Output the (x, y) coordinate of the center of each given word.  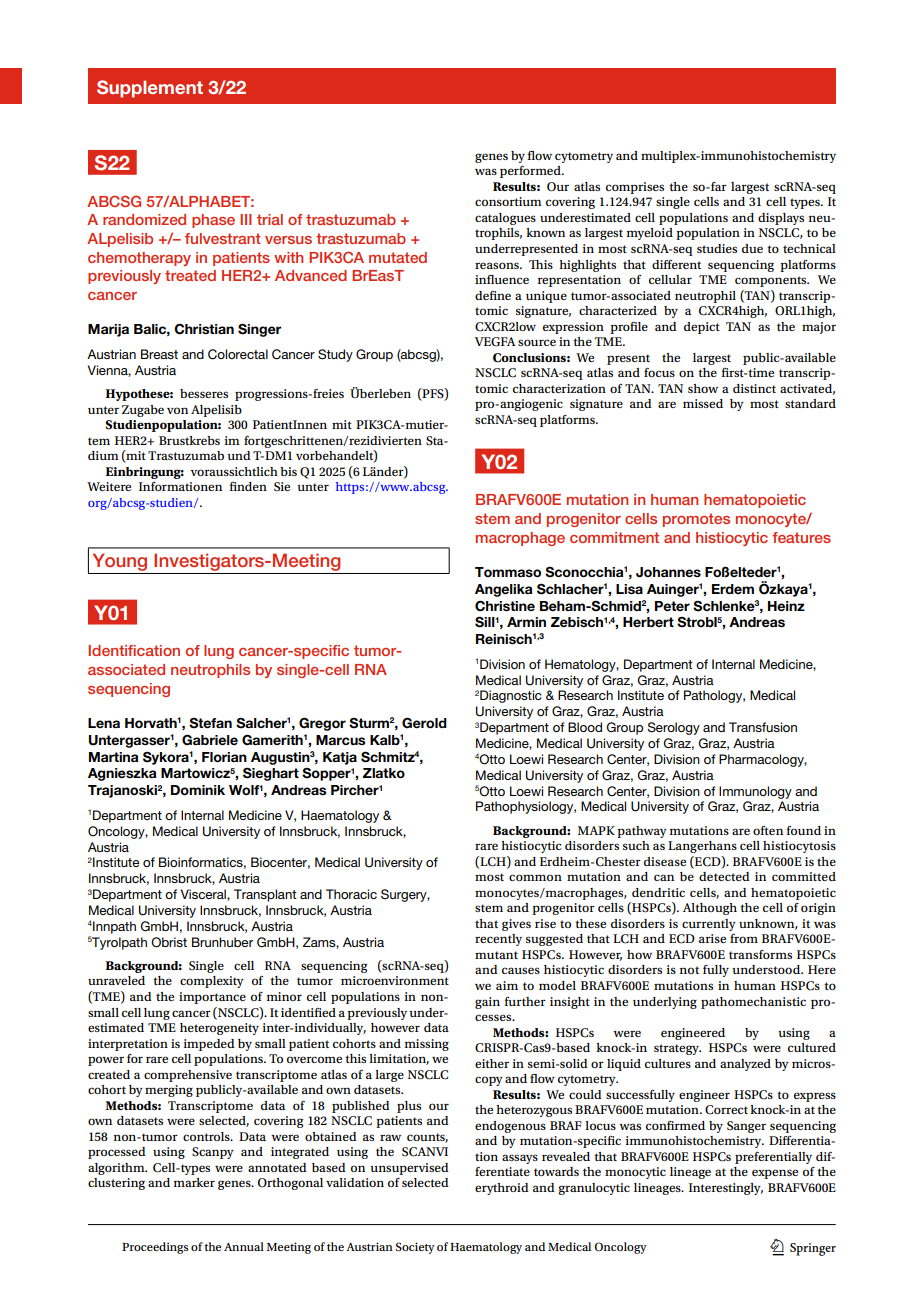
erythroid (502, 1189)
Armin (526, 622)
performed (531, 172)
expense (775, 1174)
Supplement (150, 89)
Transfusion (763, 727)
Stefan (210, 723)
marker (194, 1182)
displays (781, 219)
